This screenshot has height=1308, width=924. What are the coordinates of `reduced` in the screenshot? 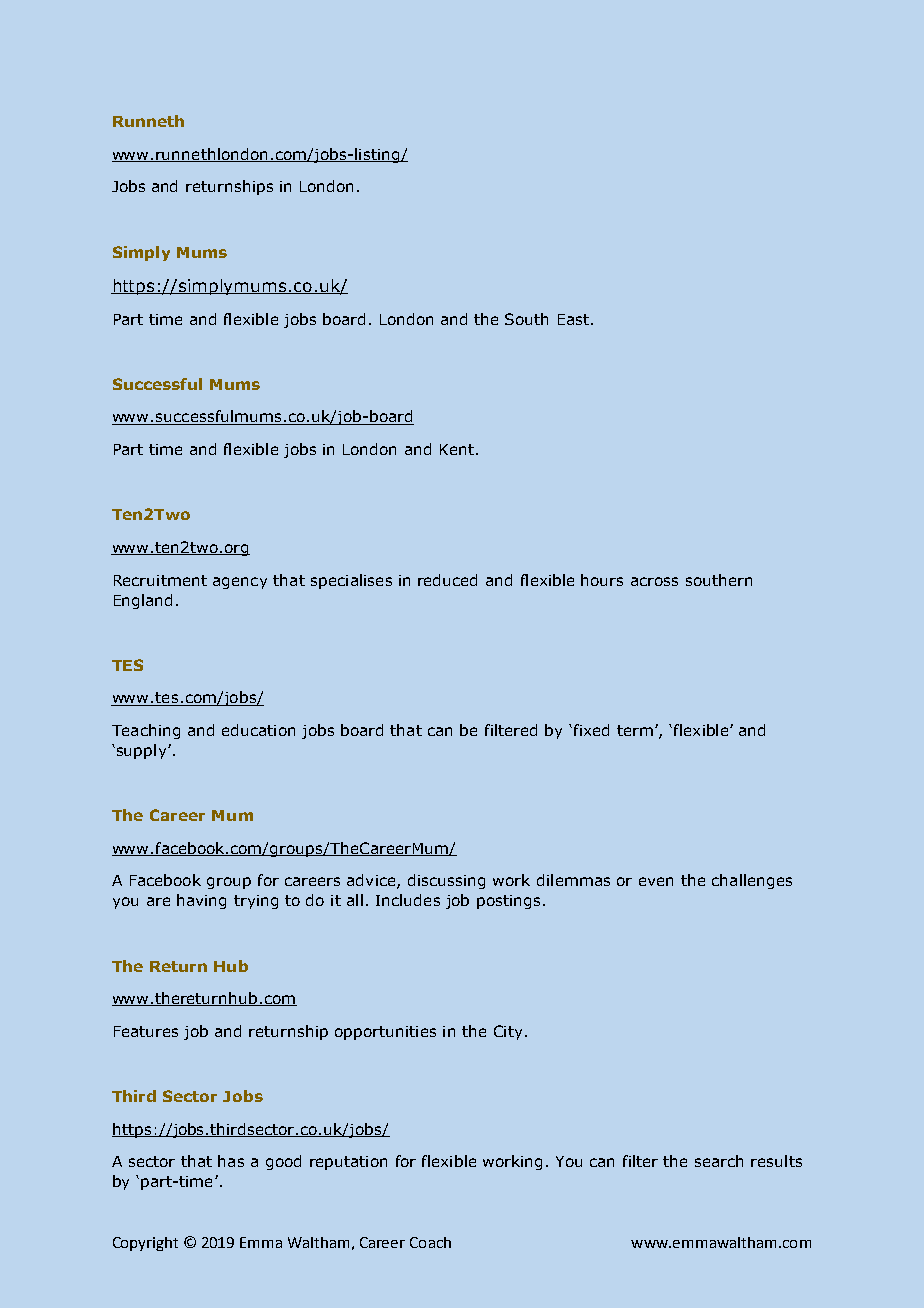 It's located at (447, 580).
